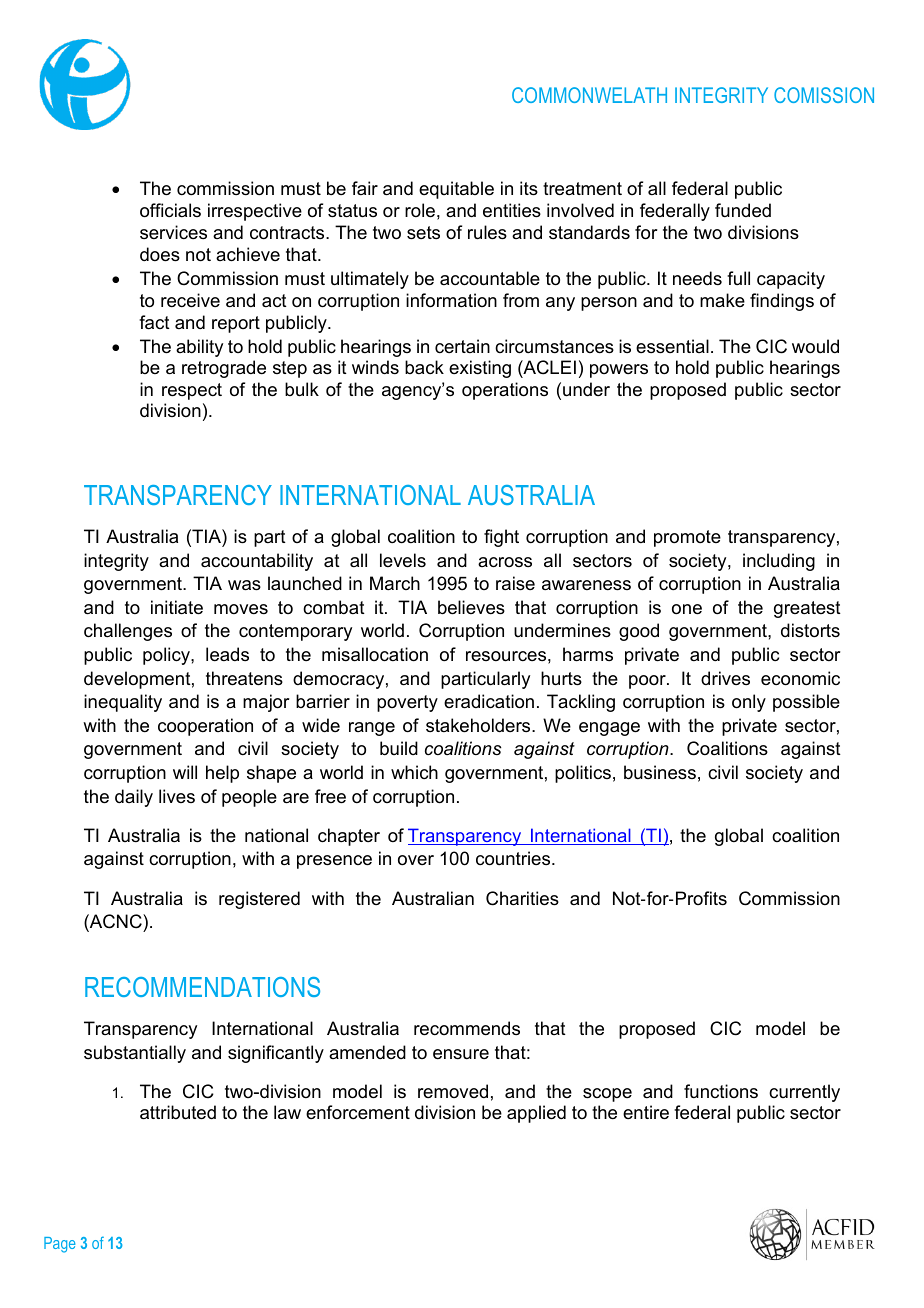  What do you see at coordinates (123, 703) in the screenshot?
I see `inequality` at bounding box center [123, 703].
